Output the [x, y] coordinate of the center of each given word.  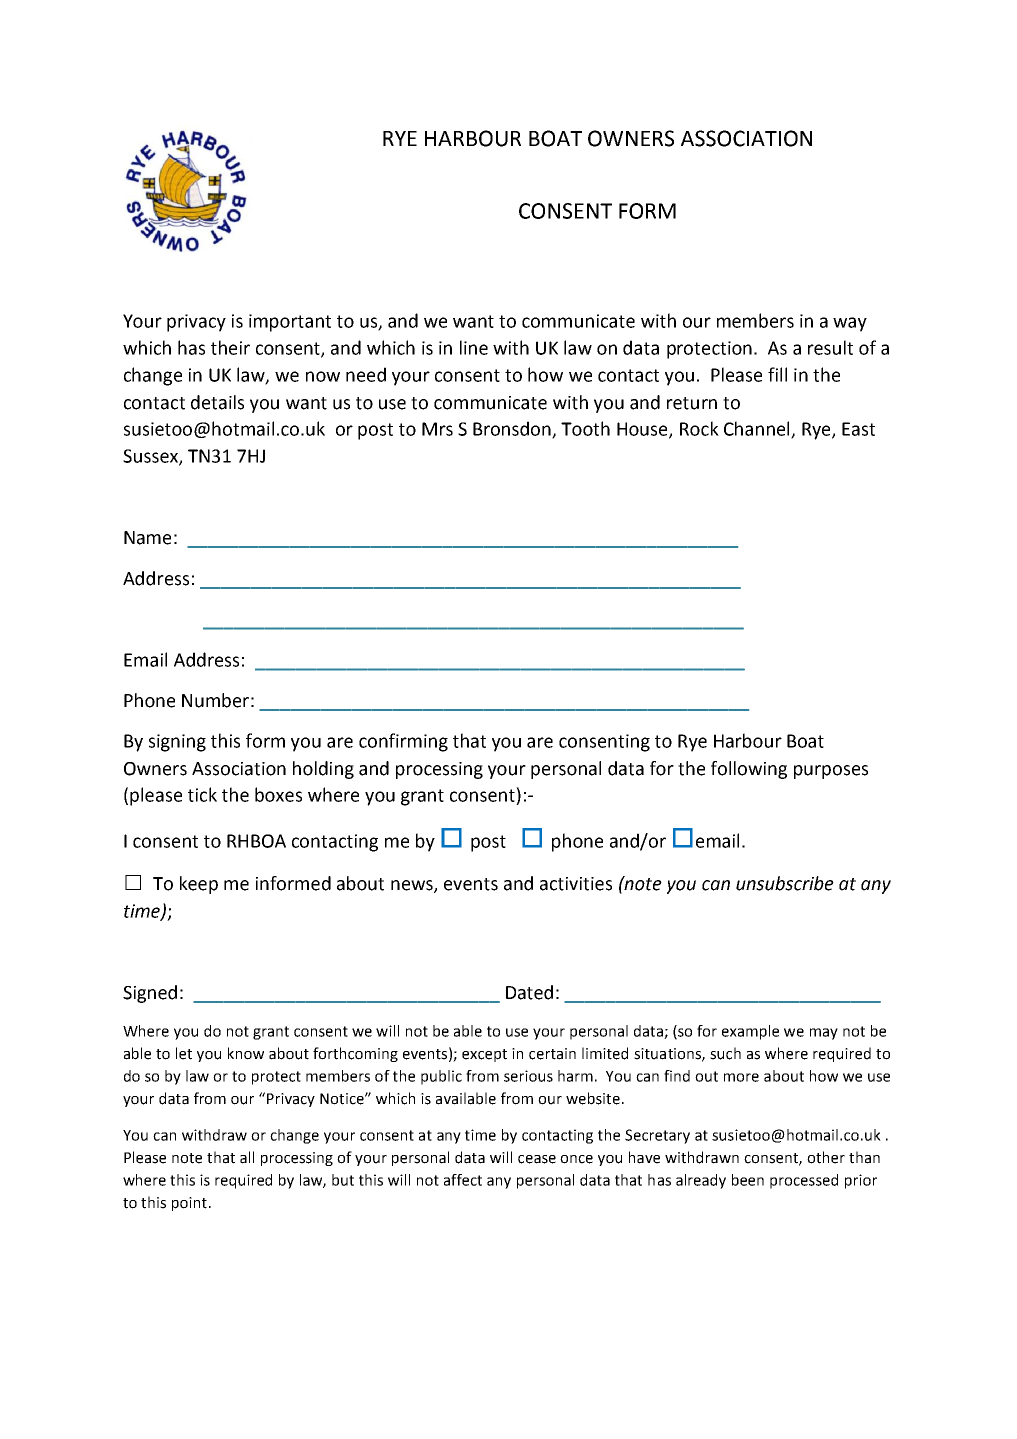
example [750, 1032]
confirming [403, 742]
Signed [150, 994]
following [749, 770]
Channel [758, 429]
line [474, 347]
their [230, 347]
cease [537, 1159]
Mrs [437, 429]
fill [777, 374]
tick [202, 794]
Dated [529, 992]
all [247, 1157]
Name [147, 538]
